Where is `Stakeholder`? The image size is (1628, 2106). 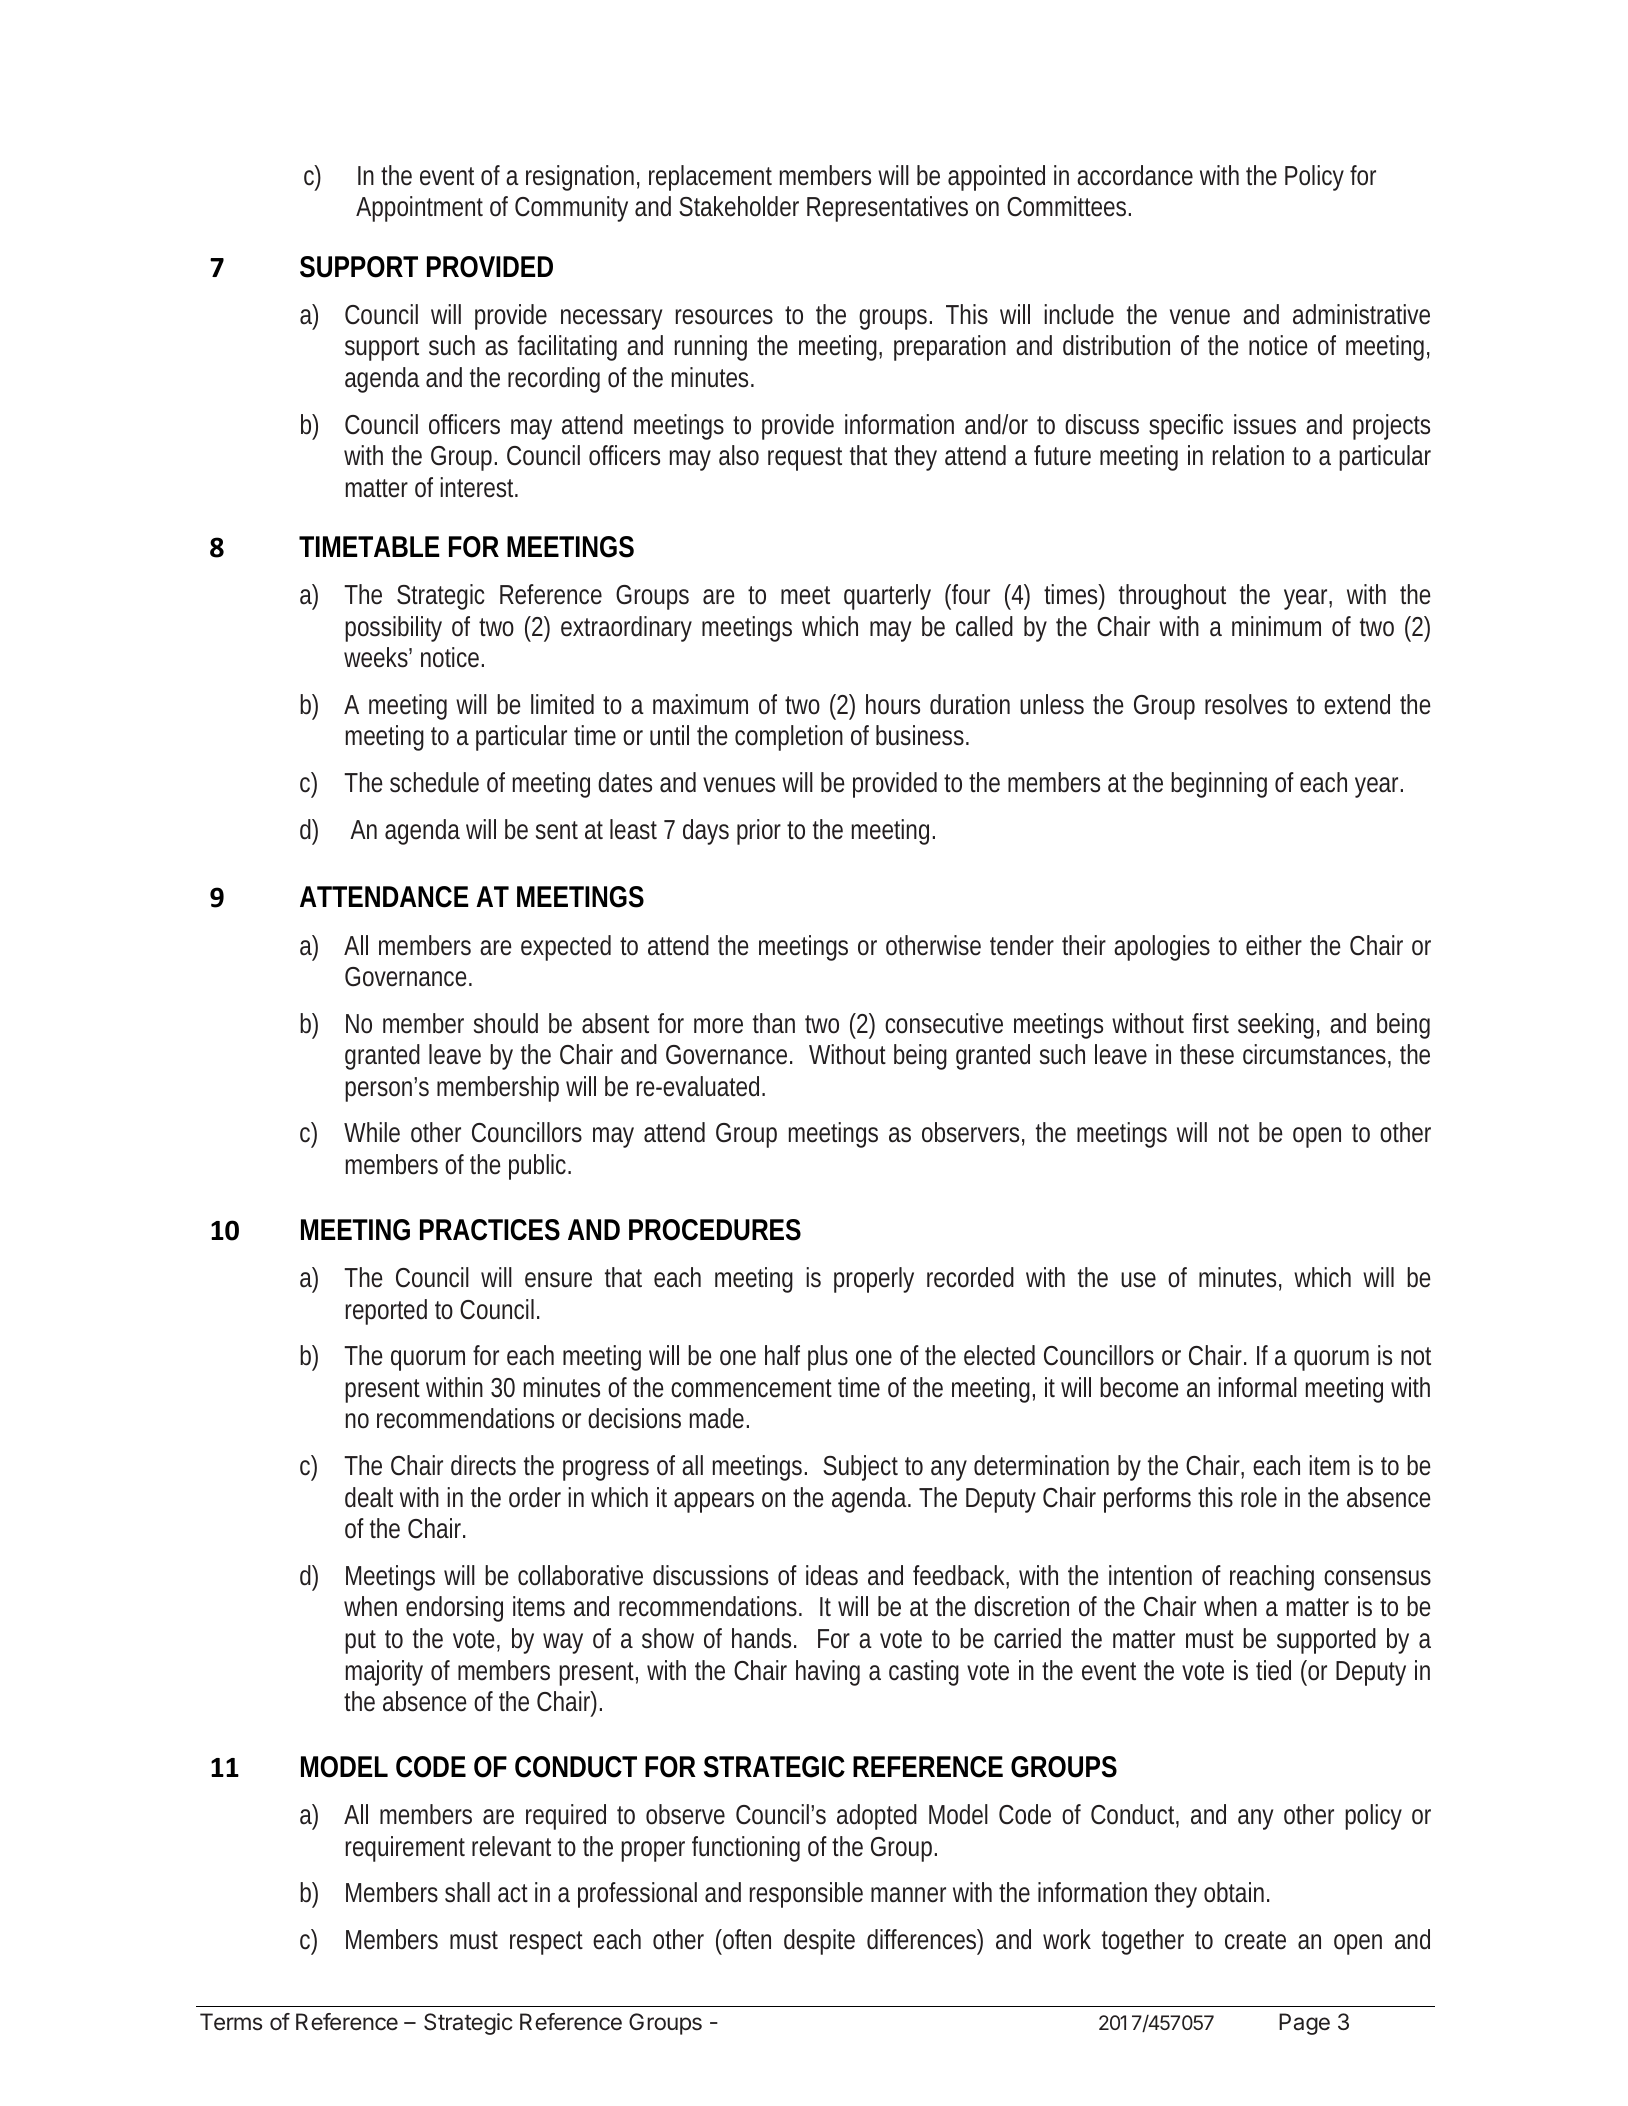 Stakeholder is located at coordinates (739, 206).
